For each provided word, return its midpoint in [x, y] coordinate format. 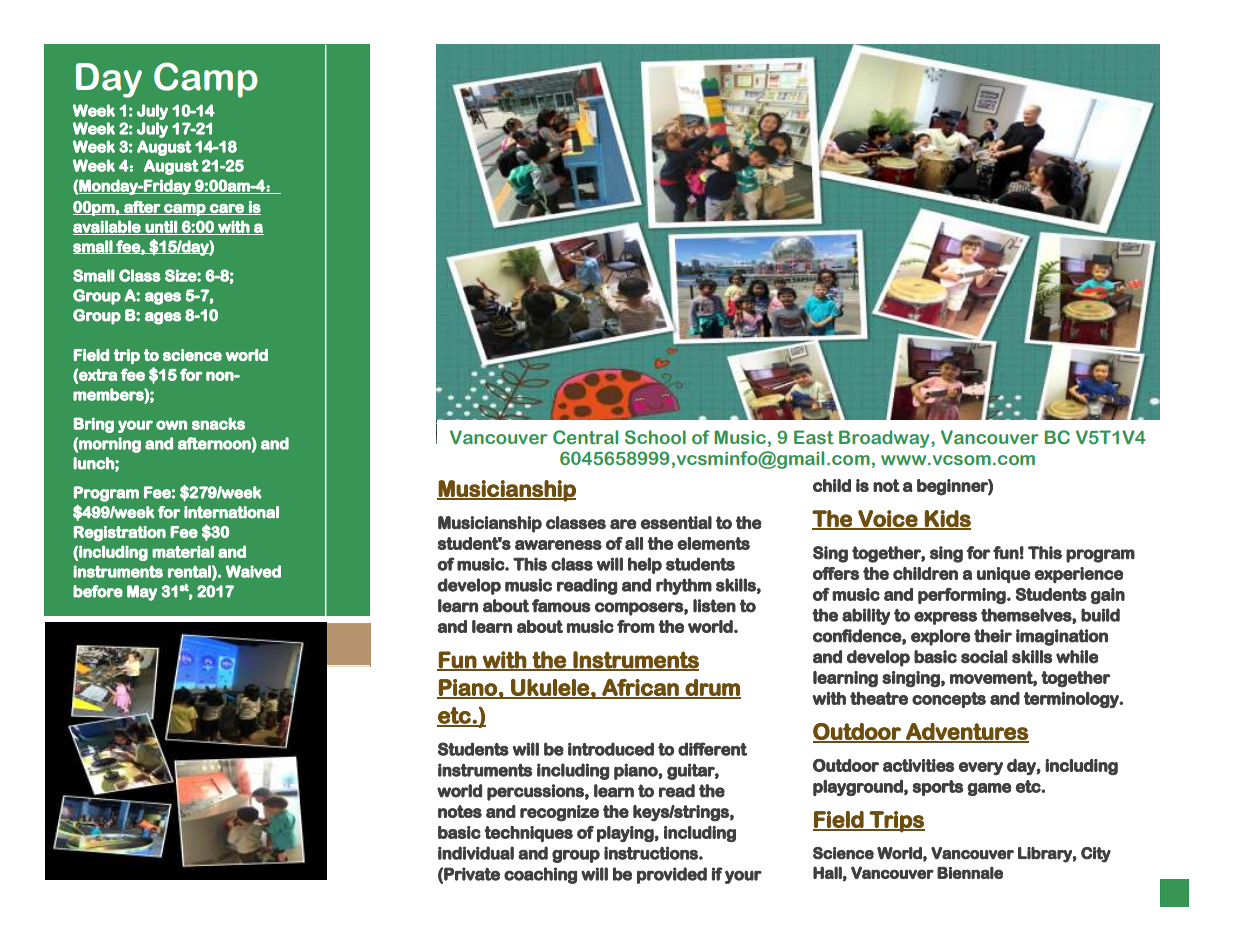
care [227, 209]
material [183, 551]
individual [476, 853]
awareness [558, 545]
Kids [947, 519]
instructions [652, 853]
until [161, 227]
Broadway [885, 439]
